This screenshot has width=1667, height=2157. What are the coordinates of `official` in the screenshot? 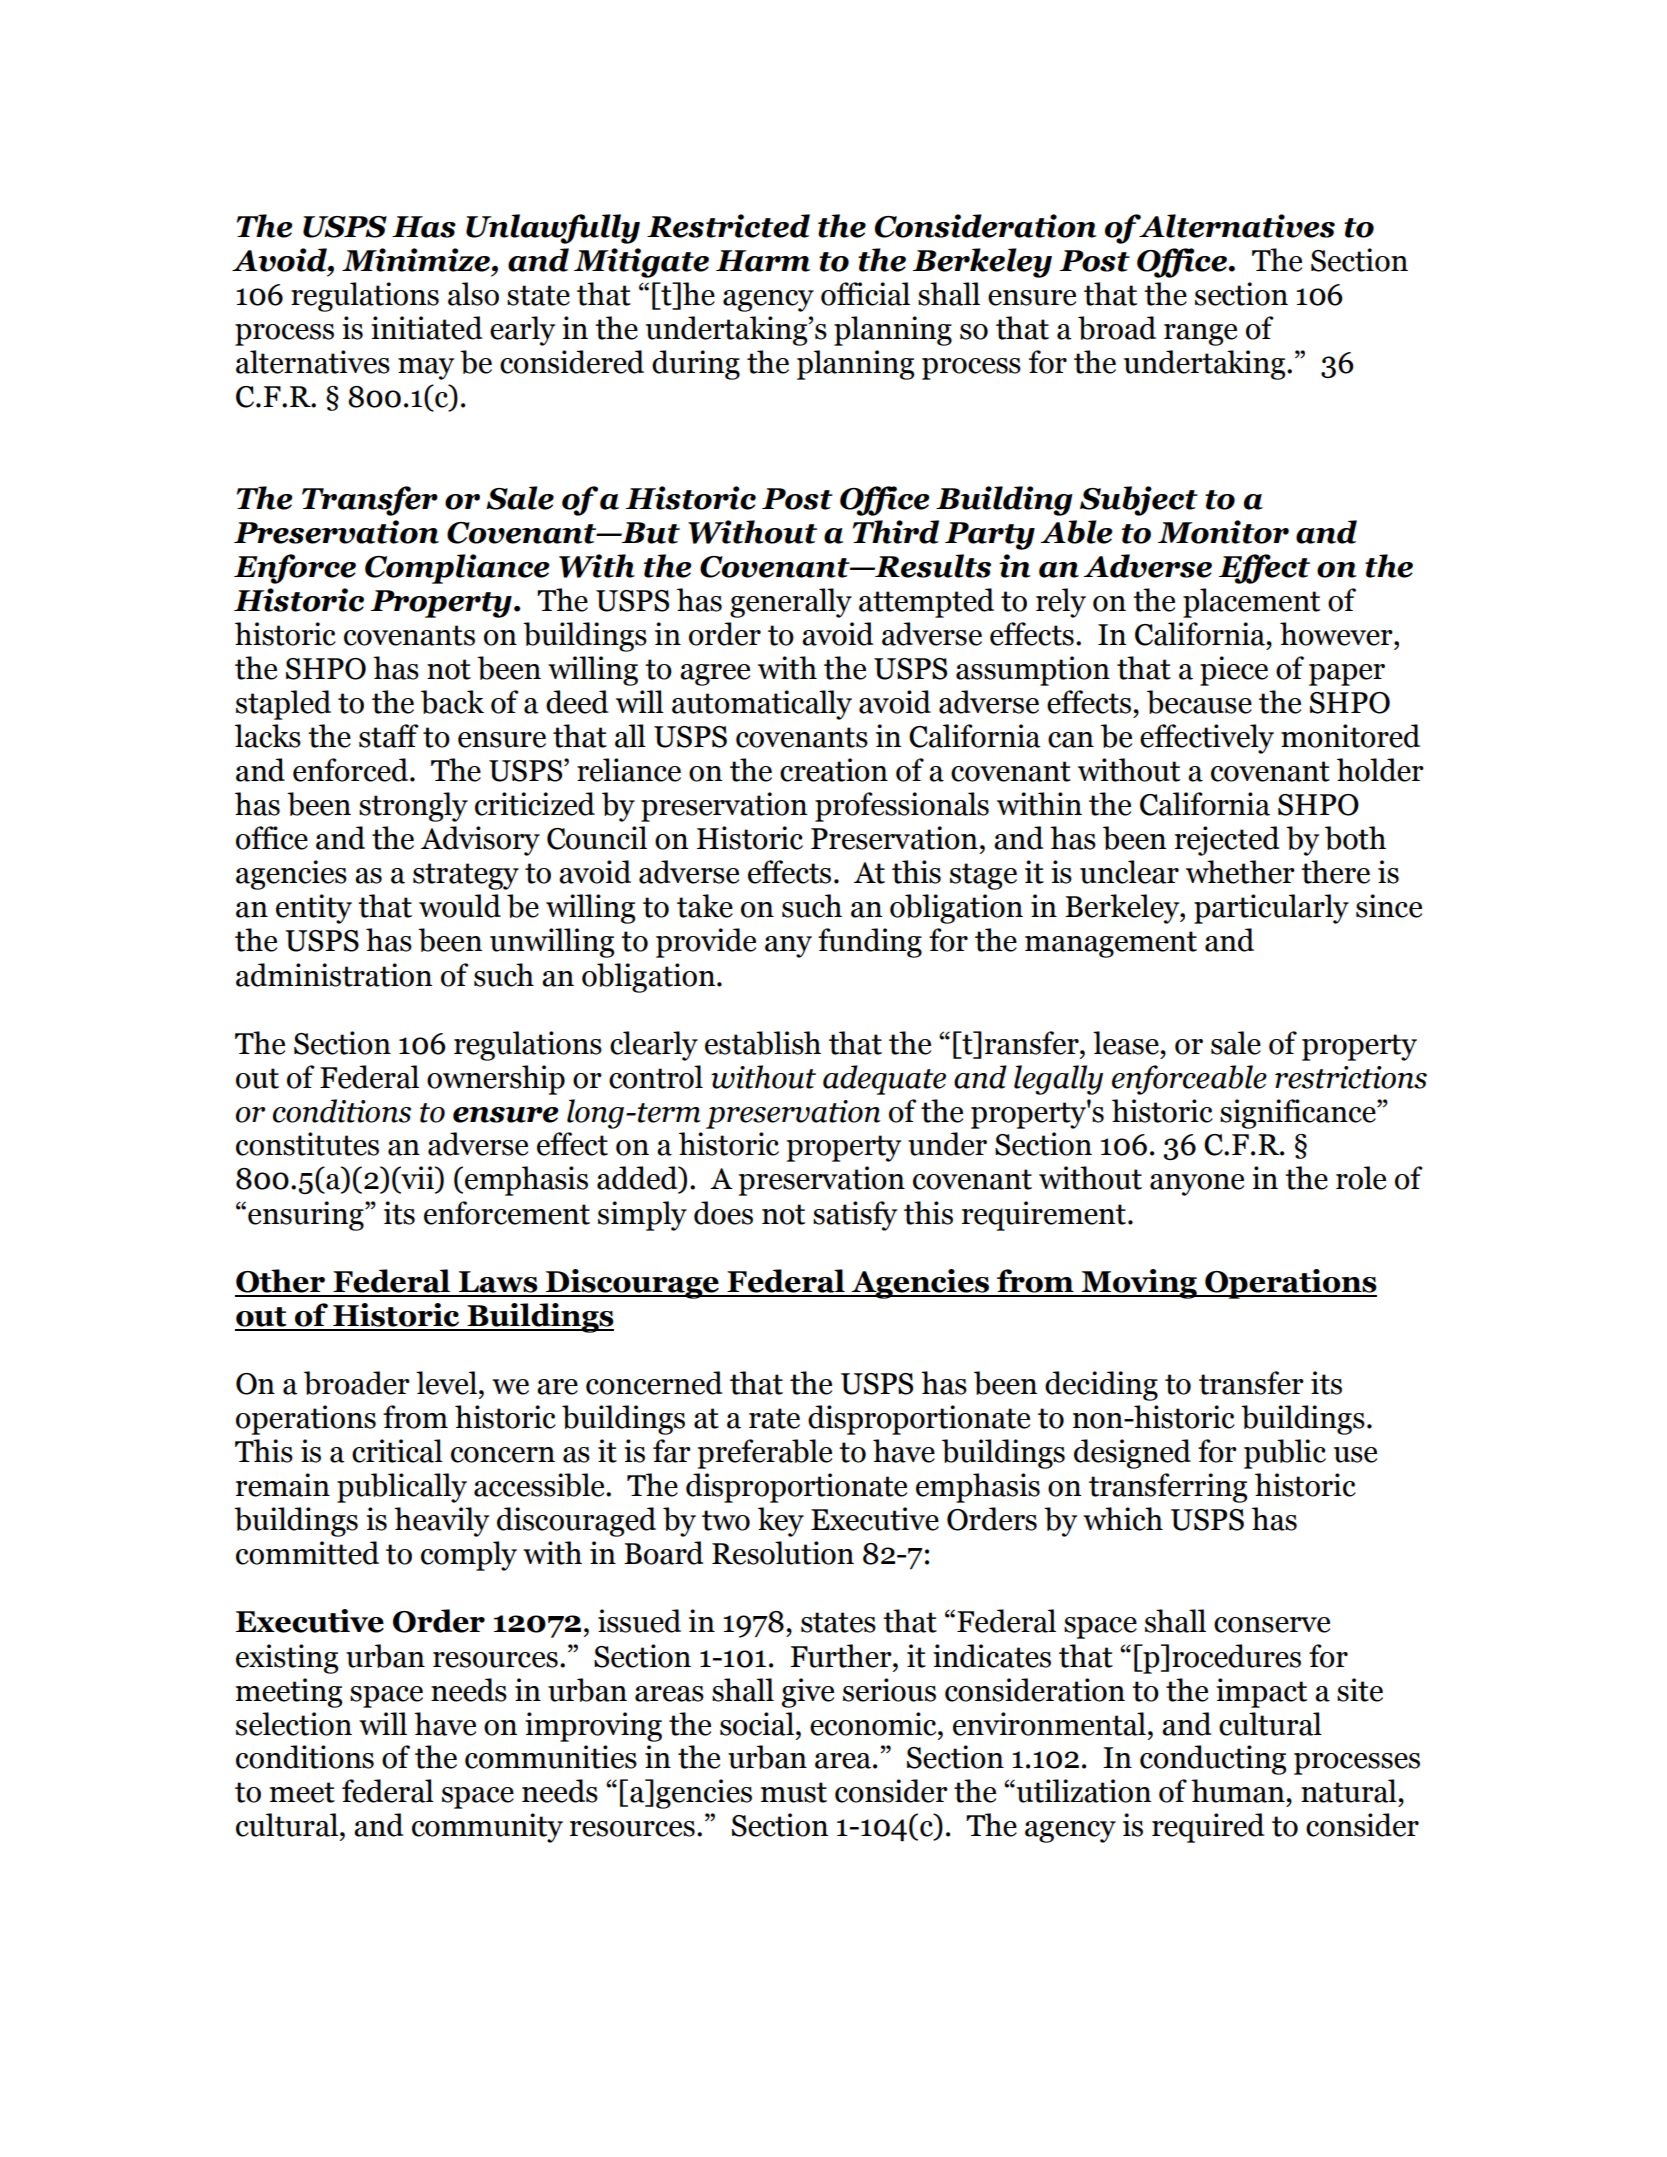 It's located at (865, 294).
